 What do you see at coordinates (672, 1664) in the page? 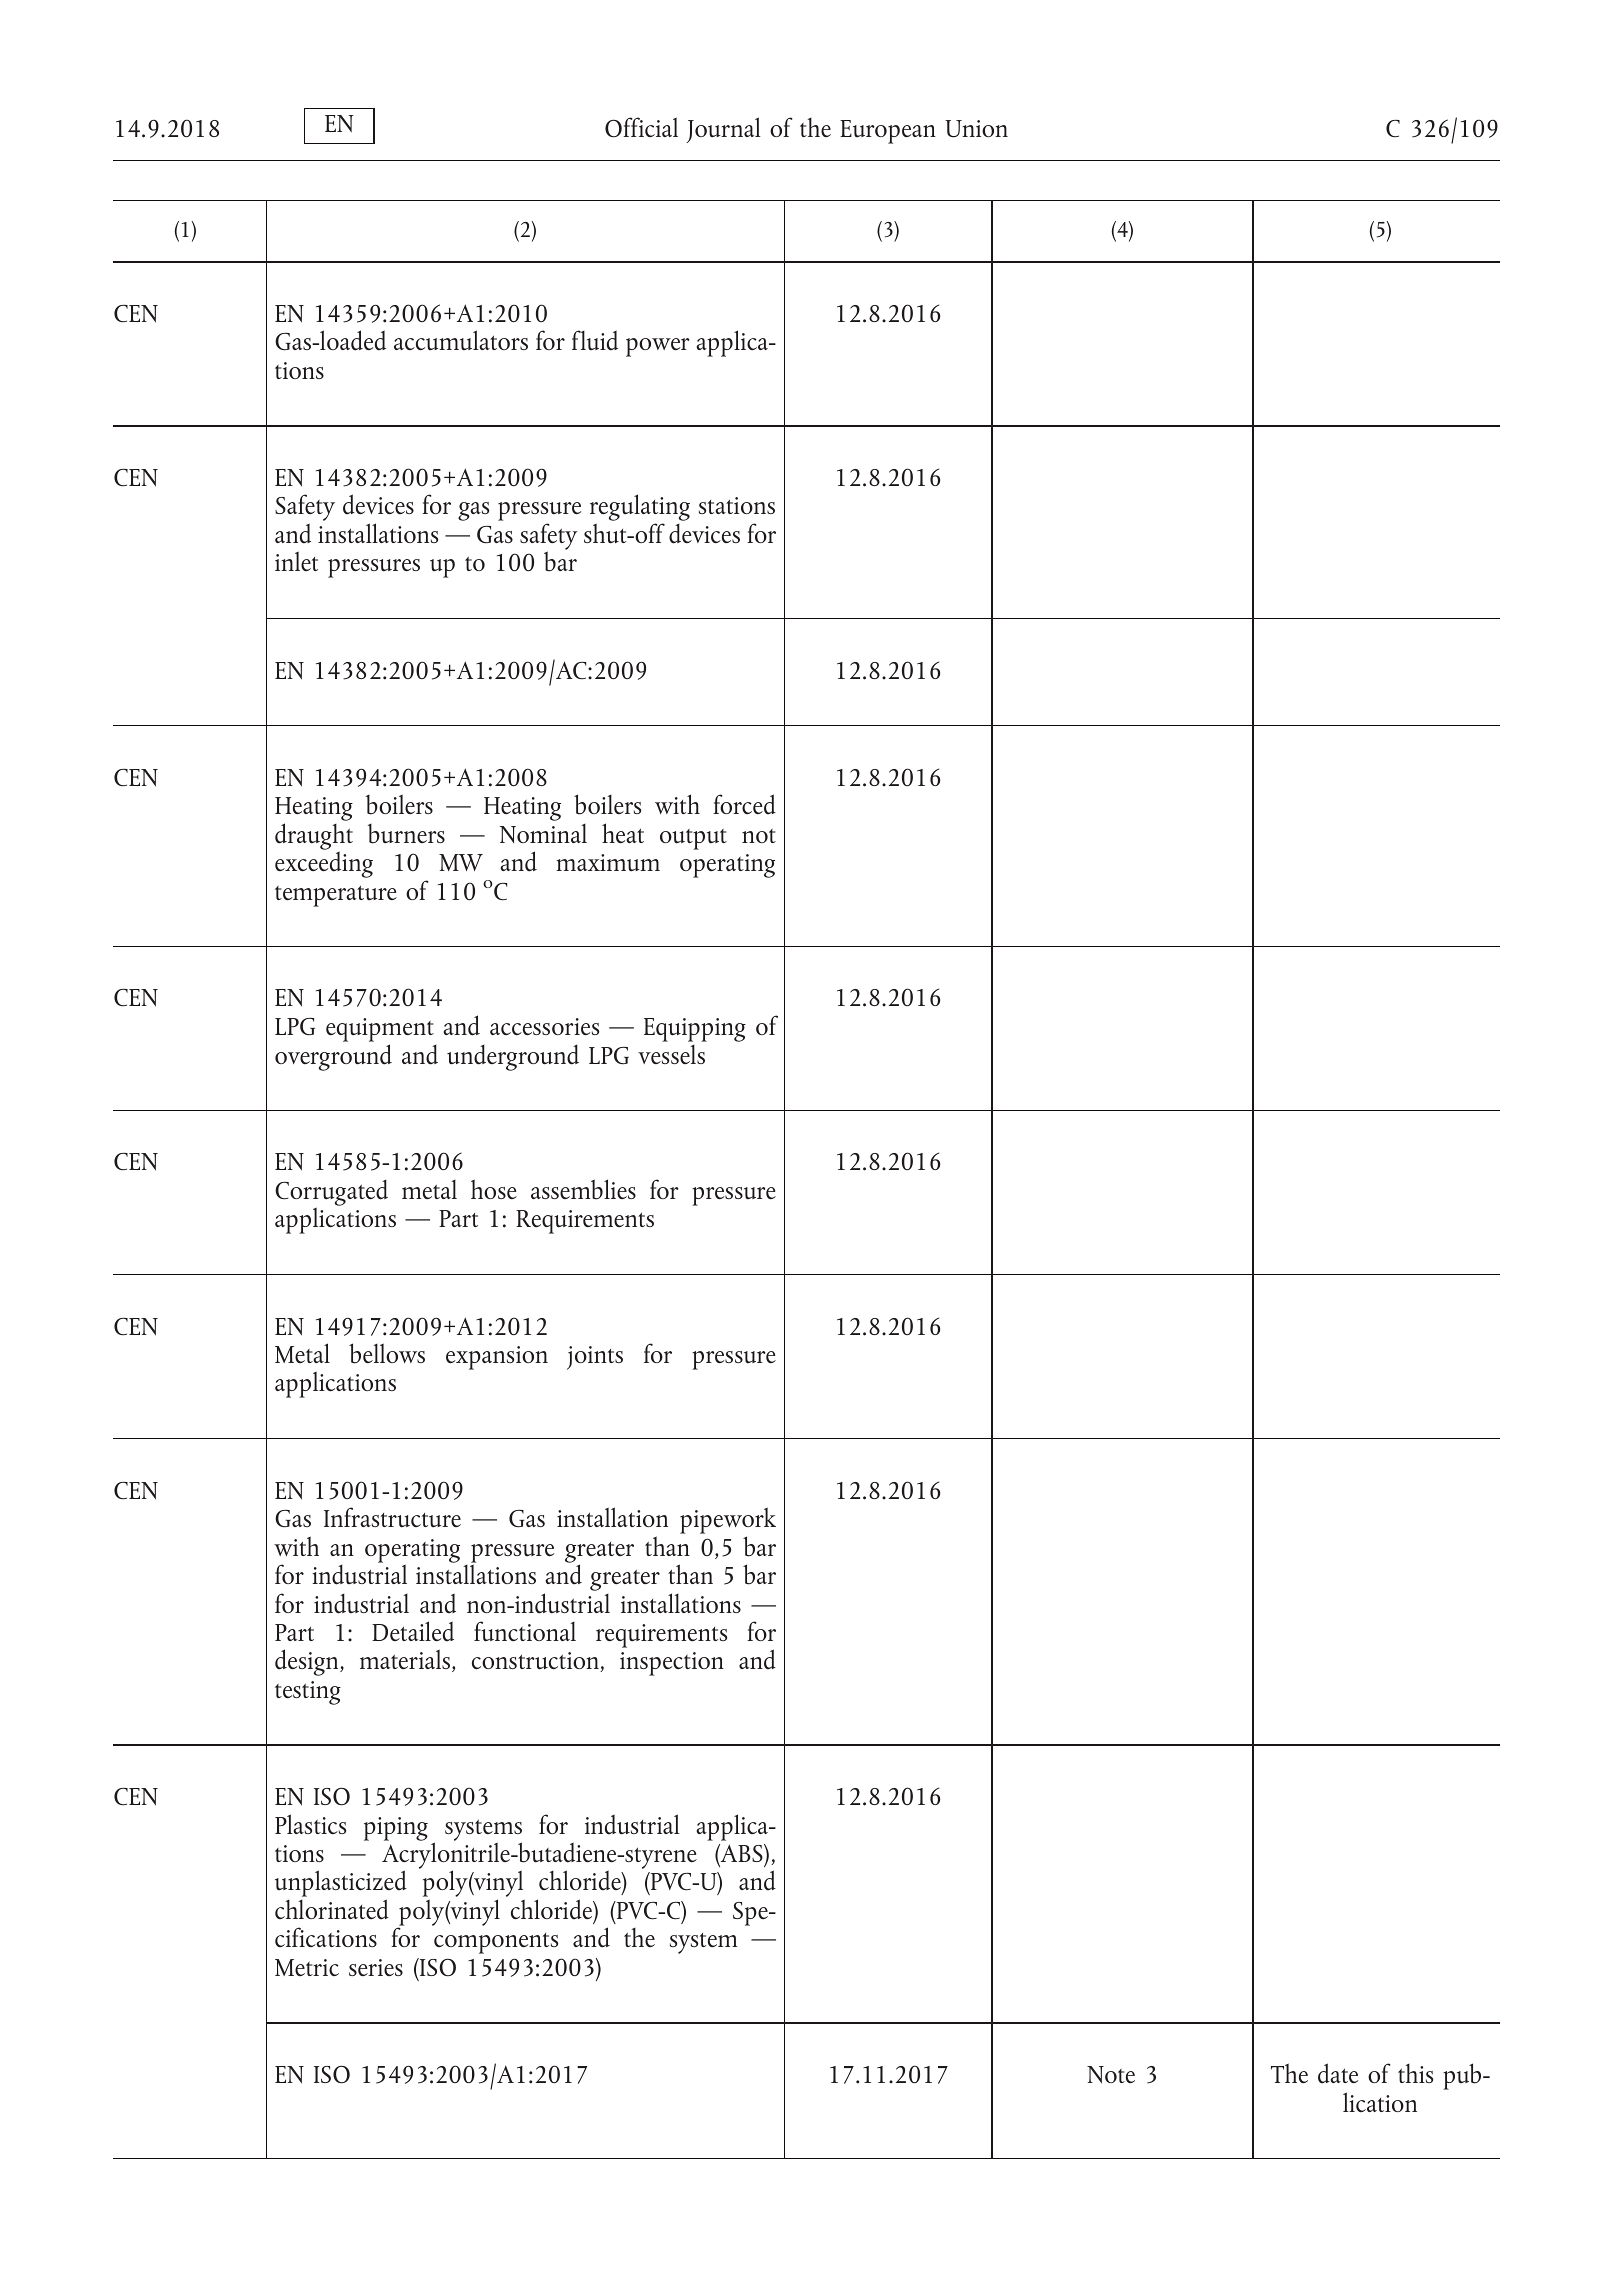
I see `inspection` at bounding box center [672, 1664].
